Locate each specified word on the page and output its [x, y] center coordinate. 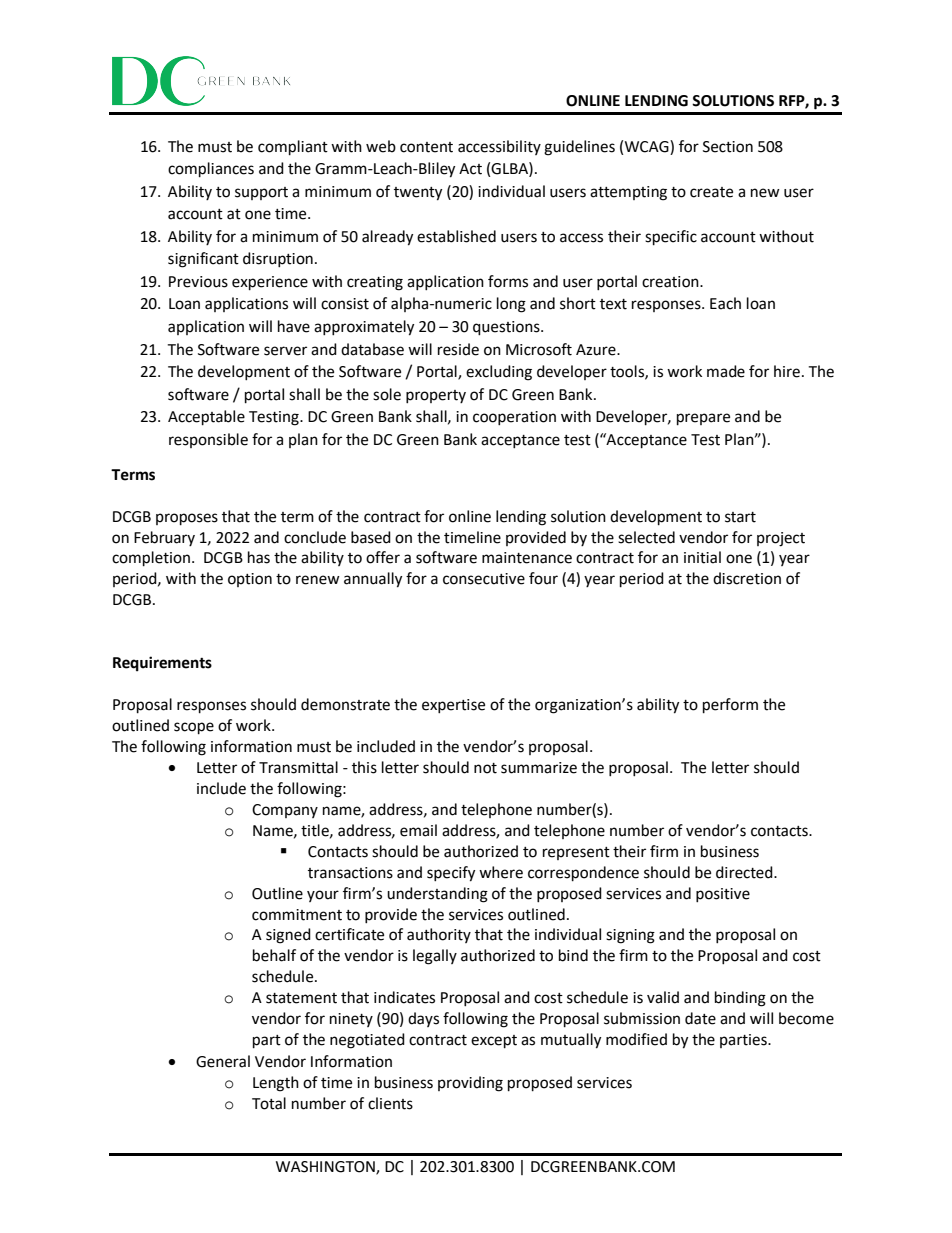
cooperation [514, 418]
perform [730, 706]
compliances [211, 170]
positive [723, 895]
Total [269, 1103]
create [711, 192]
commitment [297, 915]
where [501, 872]
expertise [453, 706]
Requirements [162, 664]
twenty [418, 194]
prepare [703, 419]
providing [470, 1084]
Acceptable [206, 418]
